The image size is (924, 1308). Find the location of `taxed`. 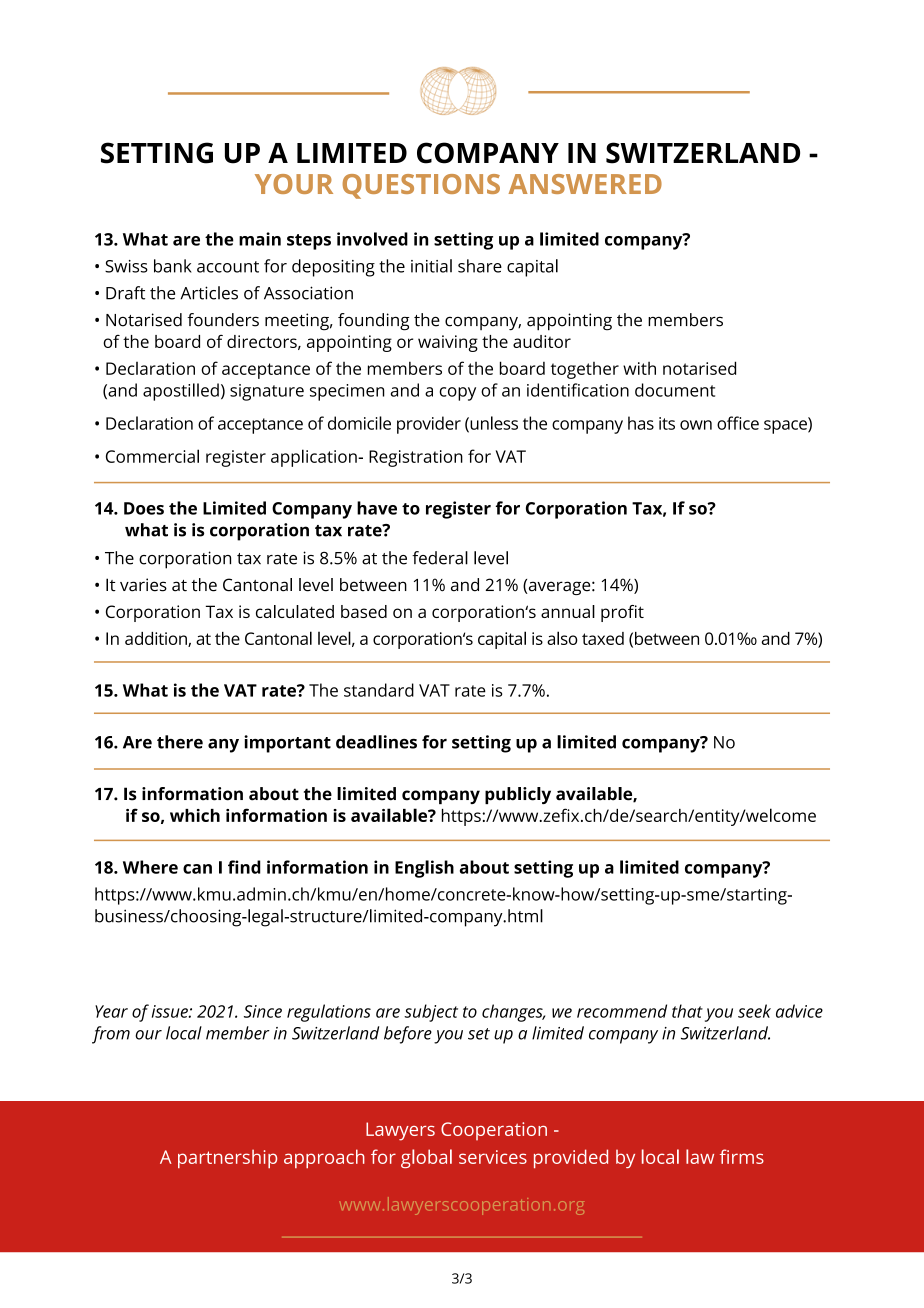

taxed is located at coordinates (603, 638).
